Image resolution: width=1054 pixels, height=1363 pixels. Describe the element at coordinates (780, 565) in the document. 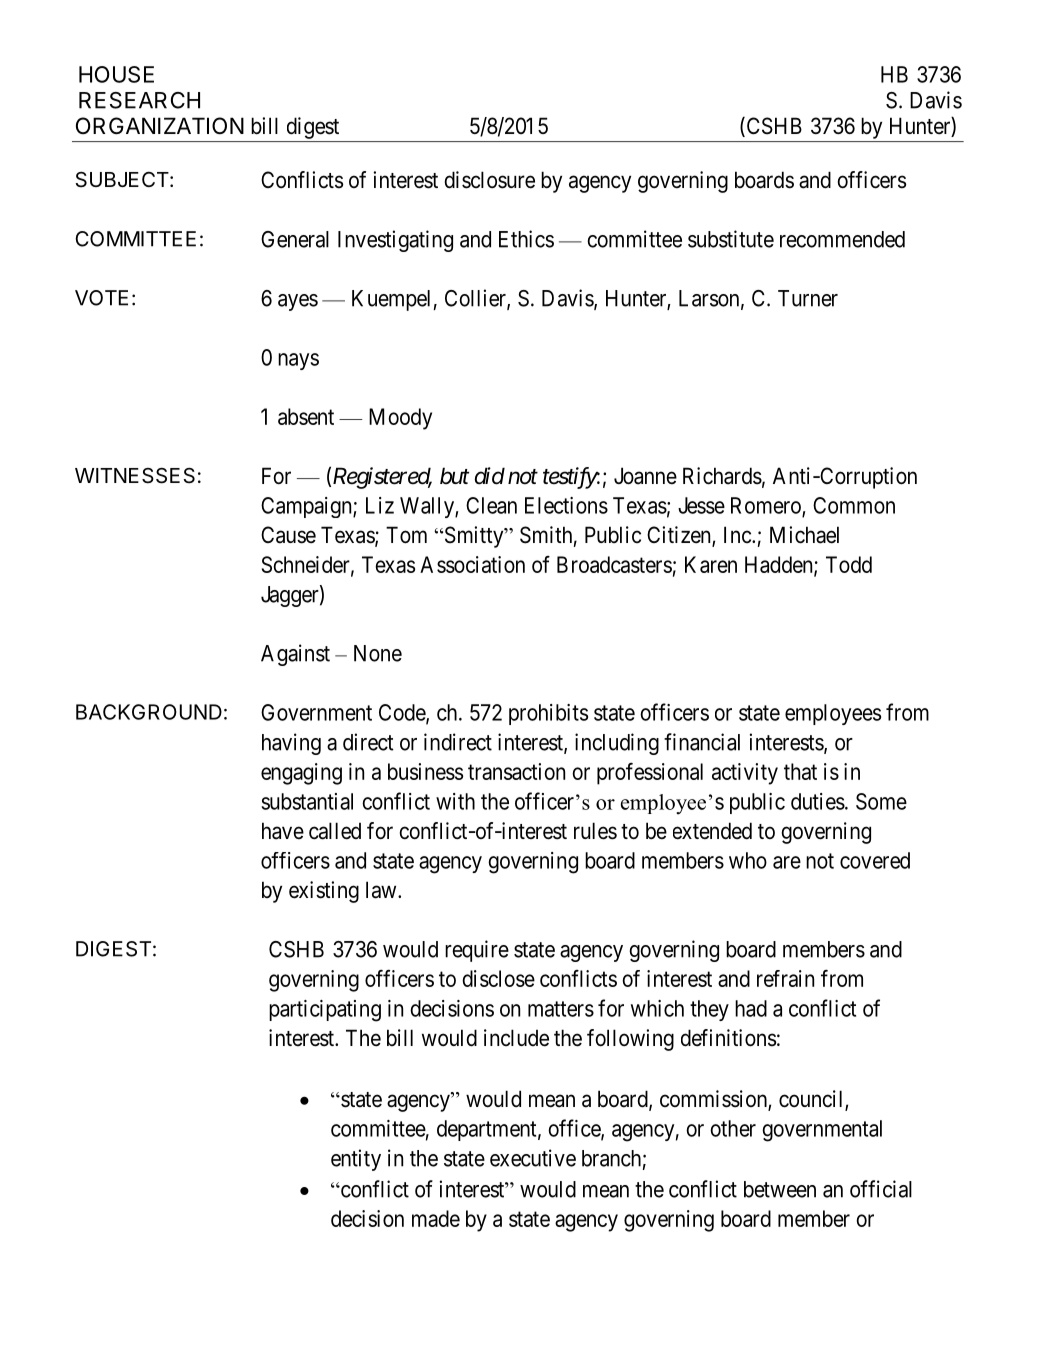

I see `Hadden` at that location.
